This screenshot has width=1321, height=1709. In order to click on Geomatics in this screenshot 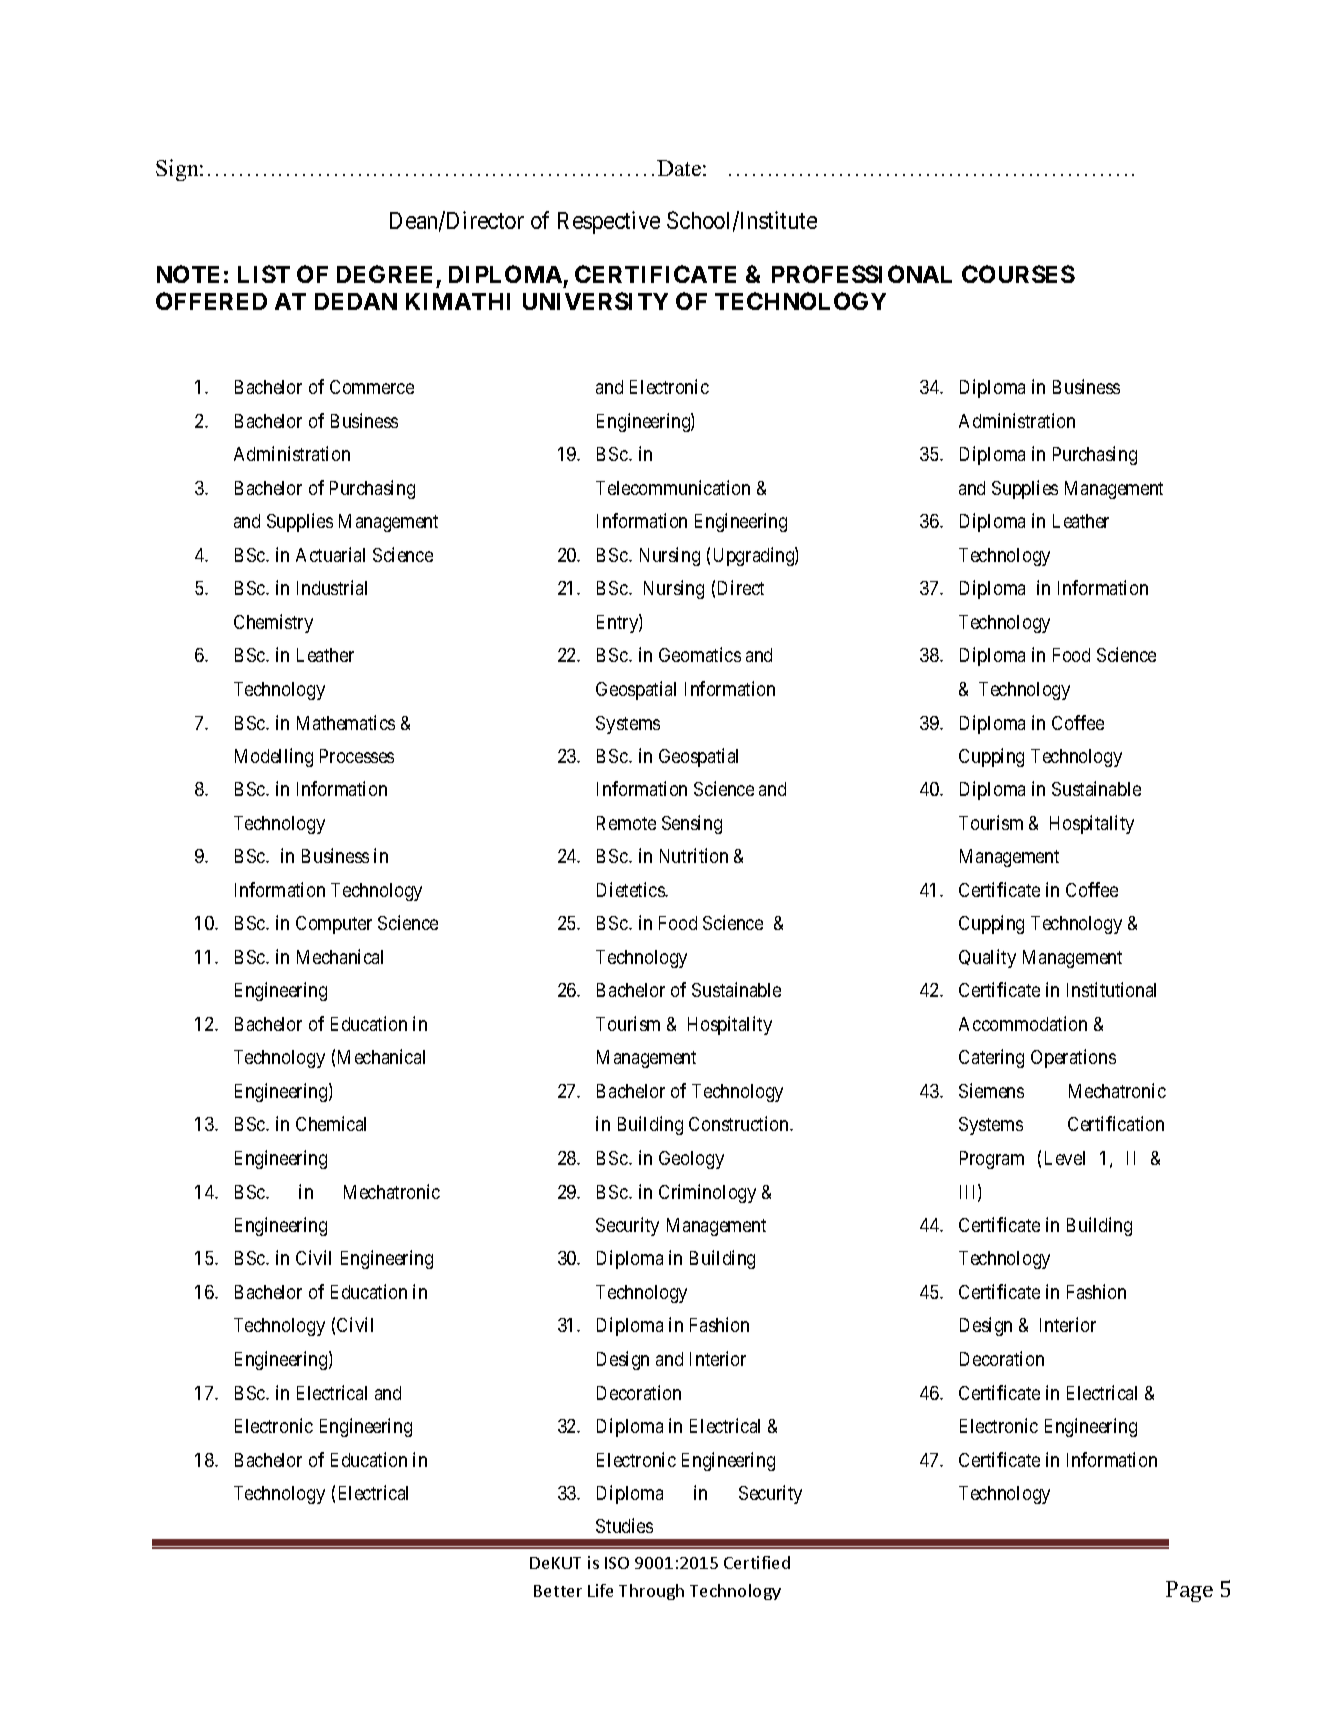, I will do `click(700, 654)`.
